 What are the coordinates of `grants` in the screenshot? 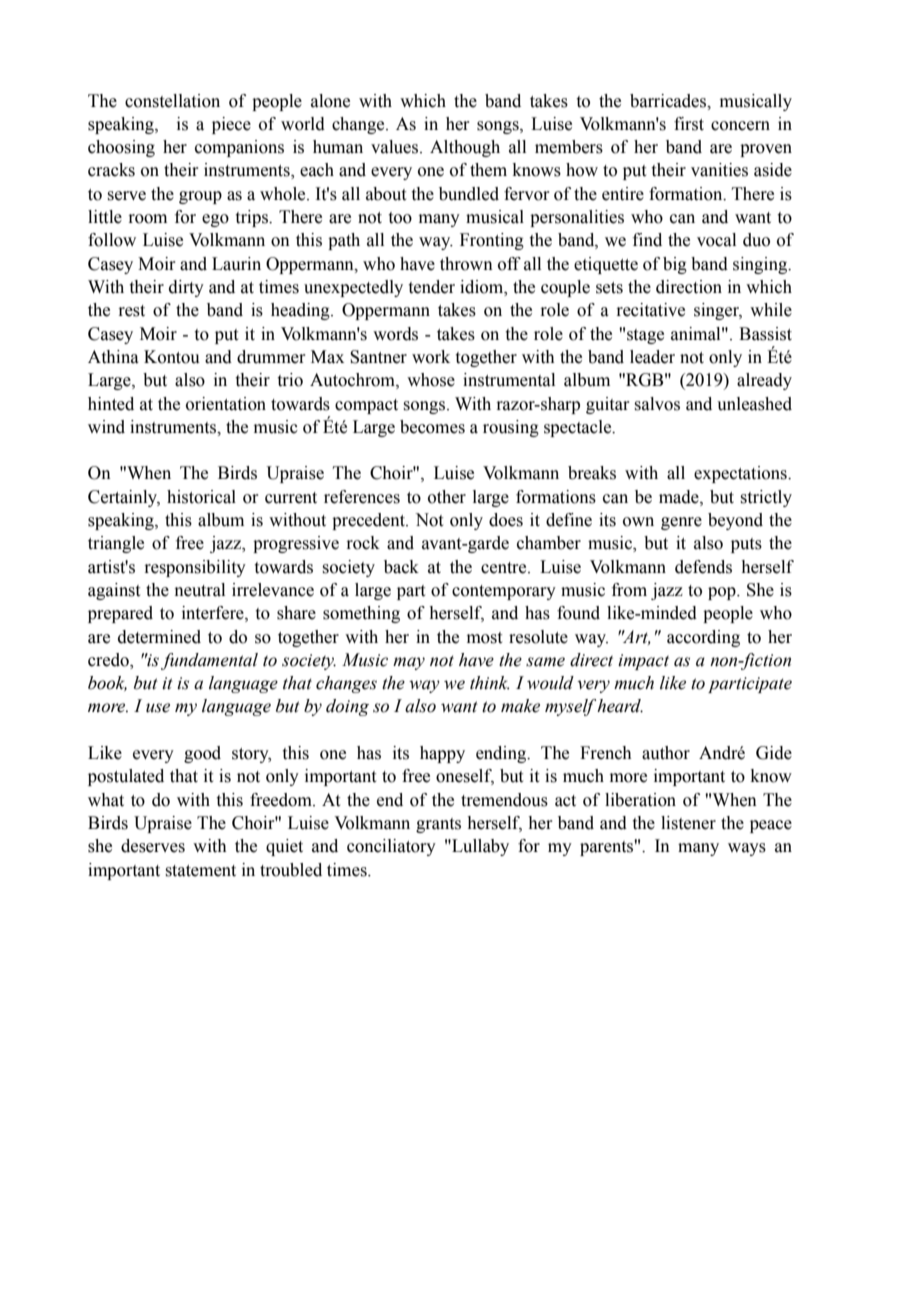 It's located at (438, 825).
